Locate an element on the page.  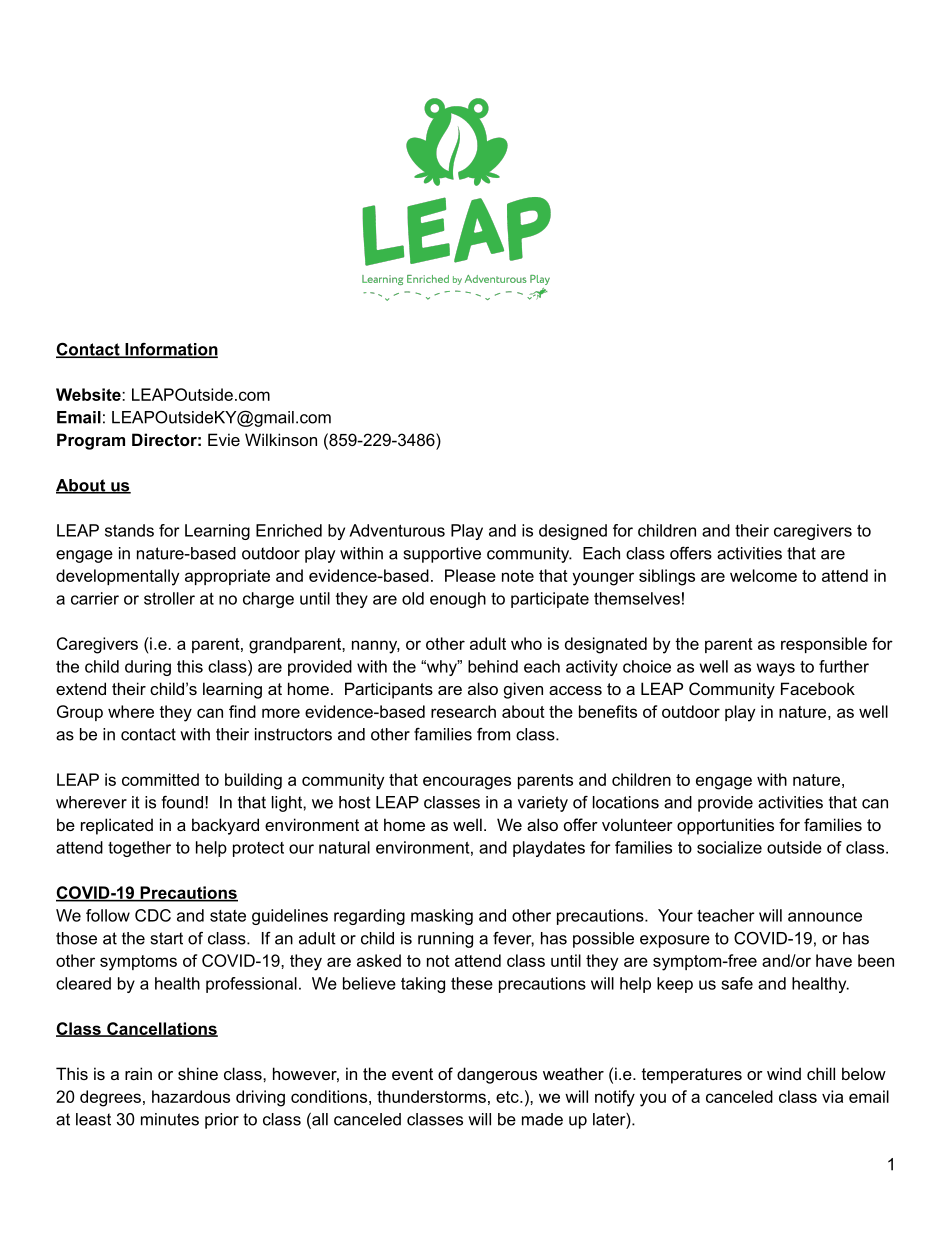
supportive is located at coordinates (442, 555).
